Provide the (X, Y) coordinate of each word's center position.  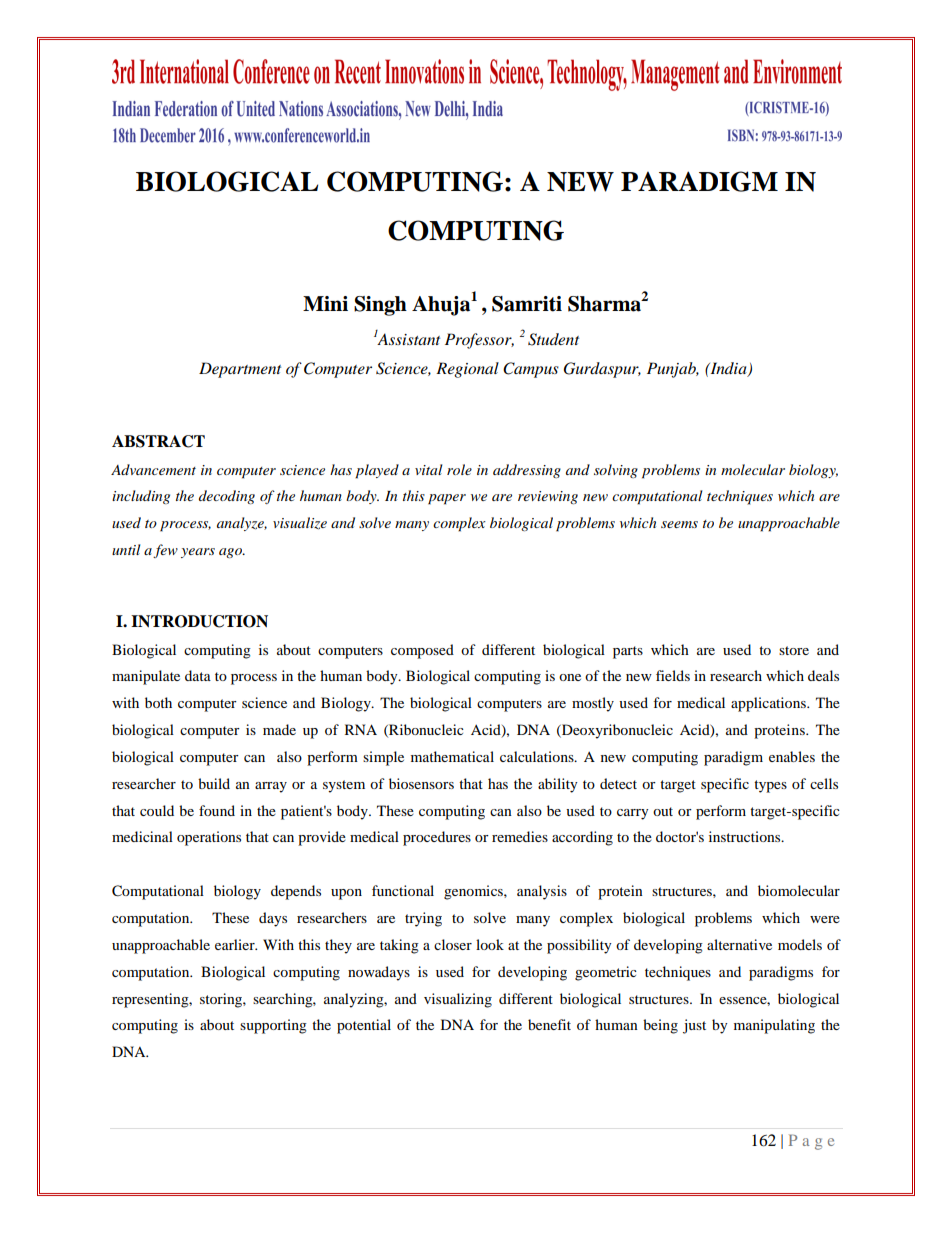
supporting (273, 1026)
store (794, 650)
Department (240, 370)
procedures (437, 838)
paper (447, 499)
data (198, 675)
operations (209, 838)
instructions (746, 836)
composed (422, 651)
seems (679, 524)
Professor (479, 341)
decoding (227, 497)
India (728, 369)
